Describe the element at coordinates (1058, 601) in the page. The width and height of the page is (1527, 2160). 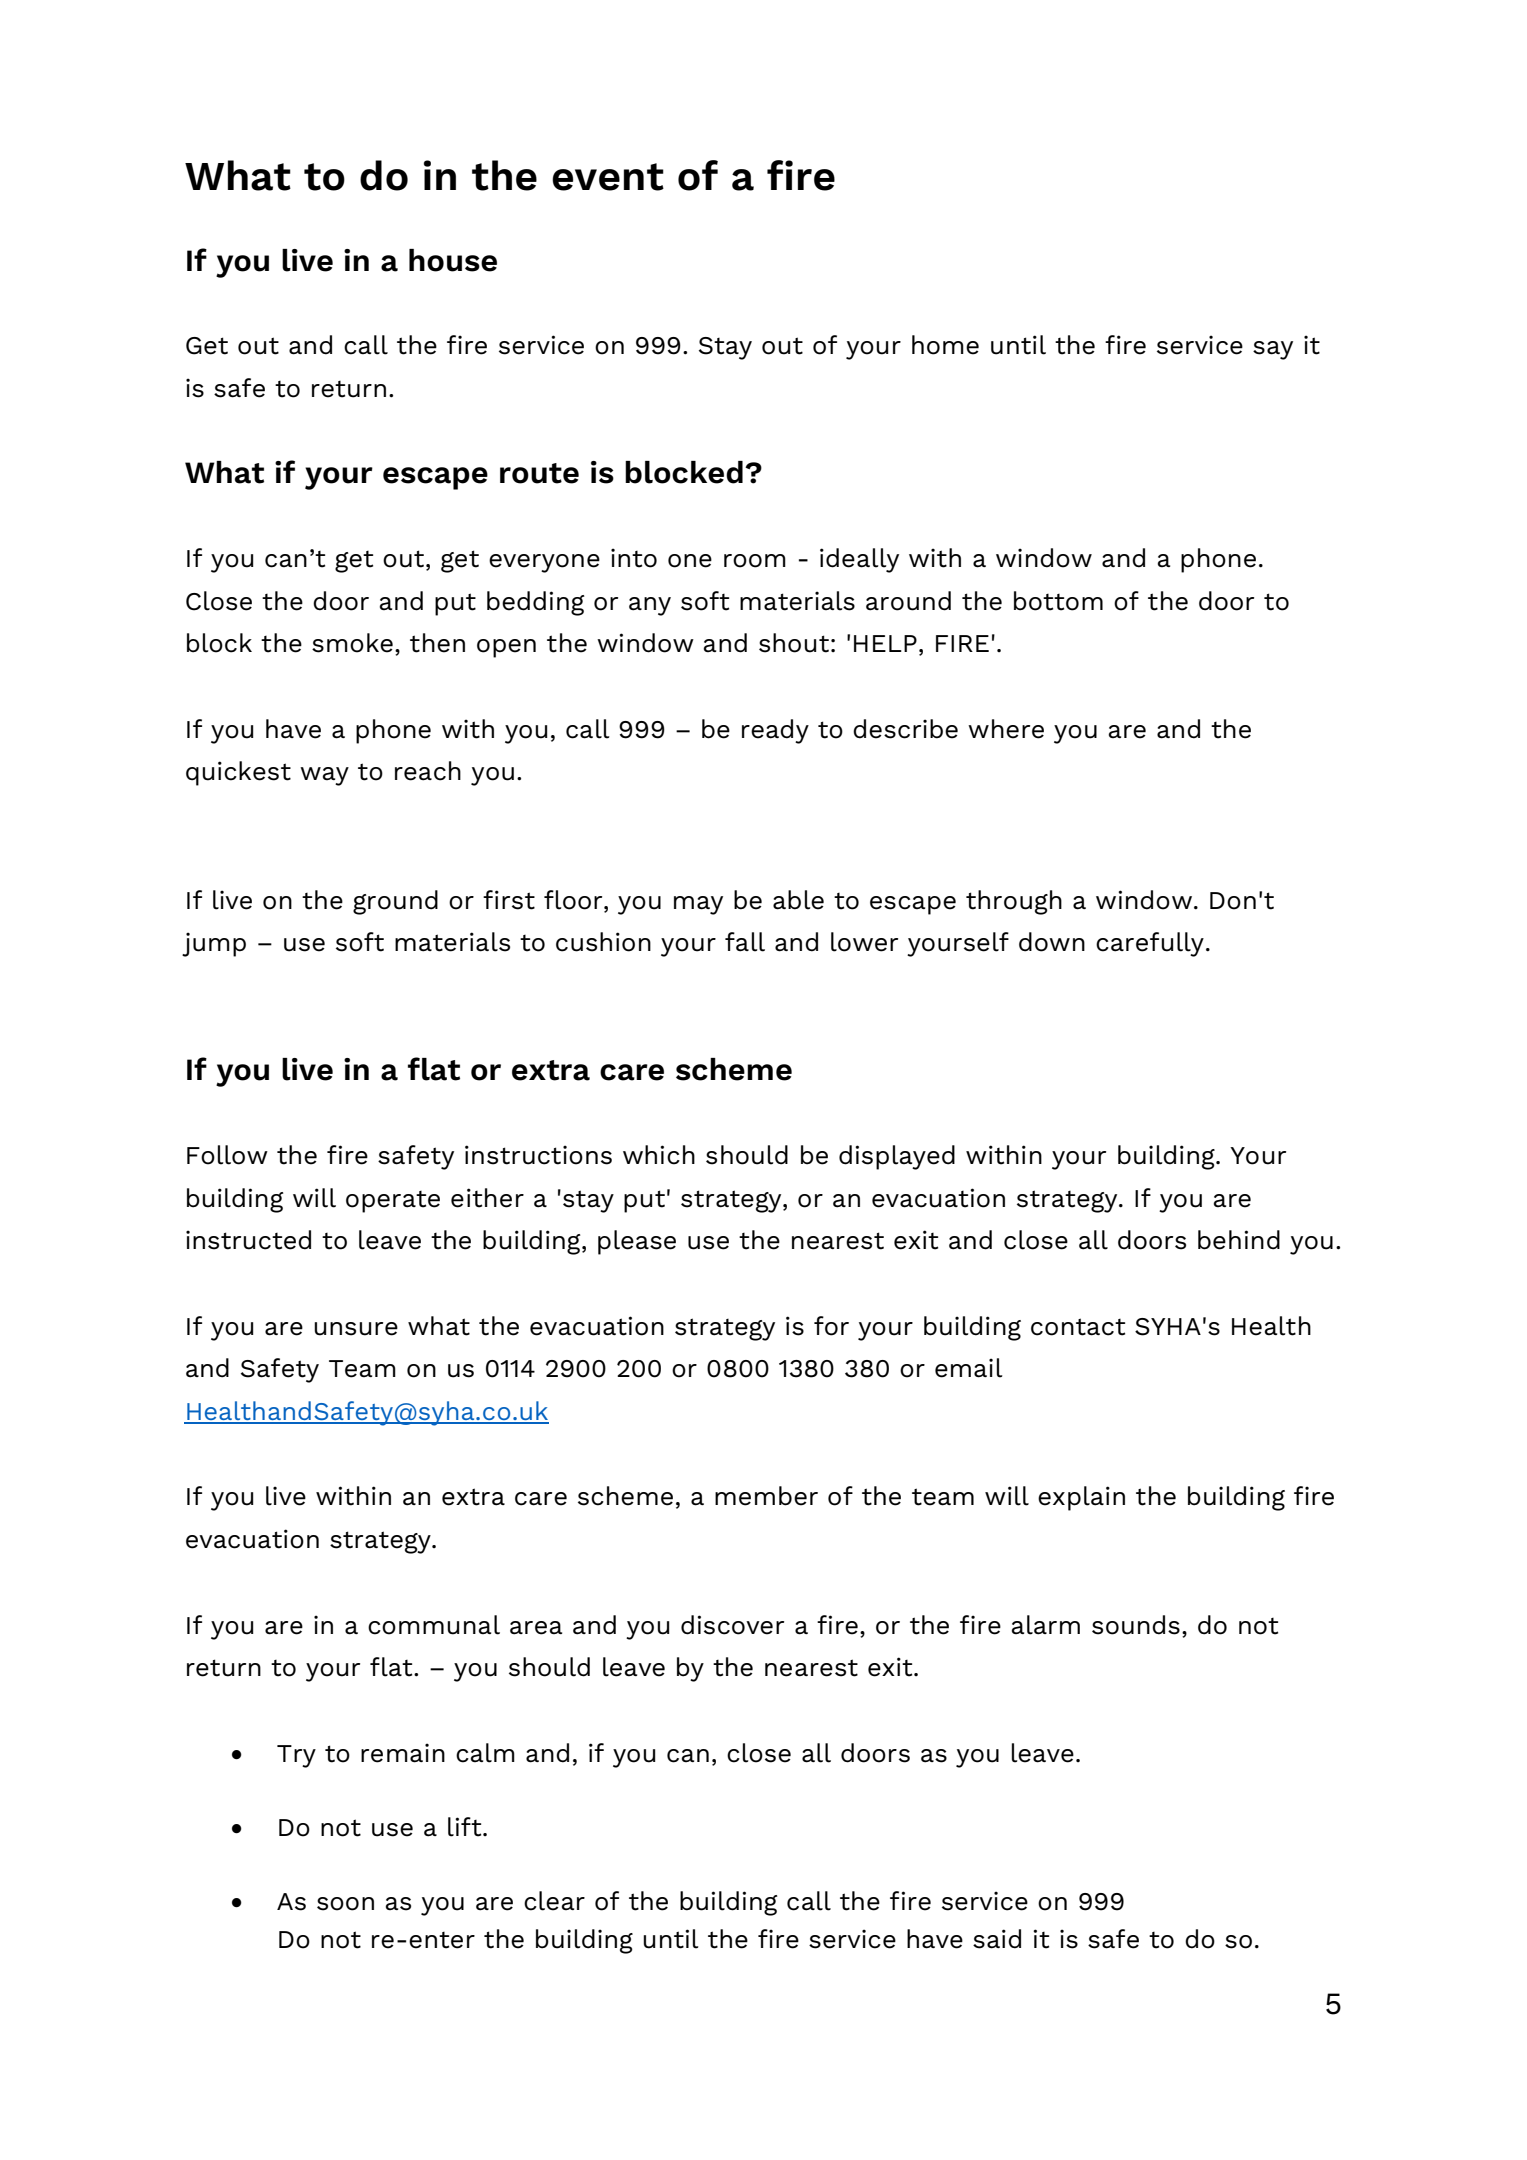
I see `bottom` at that location.
